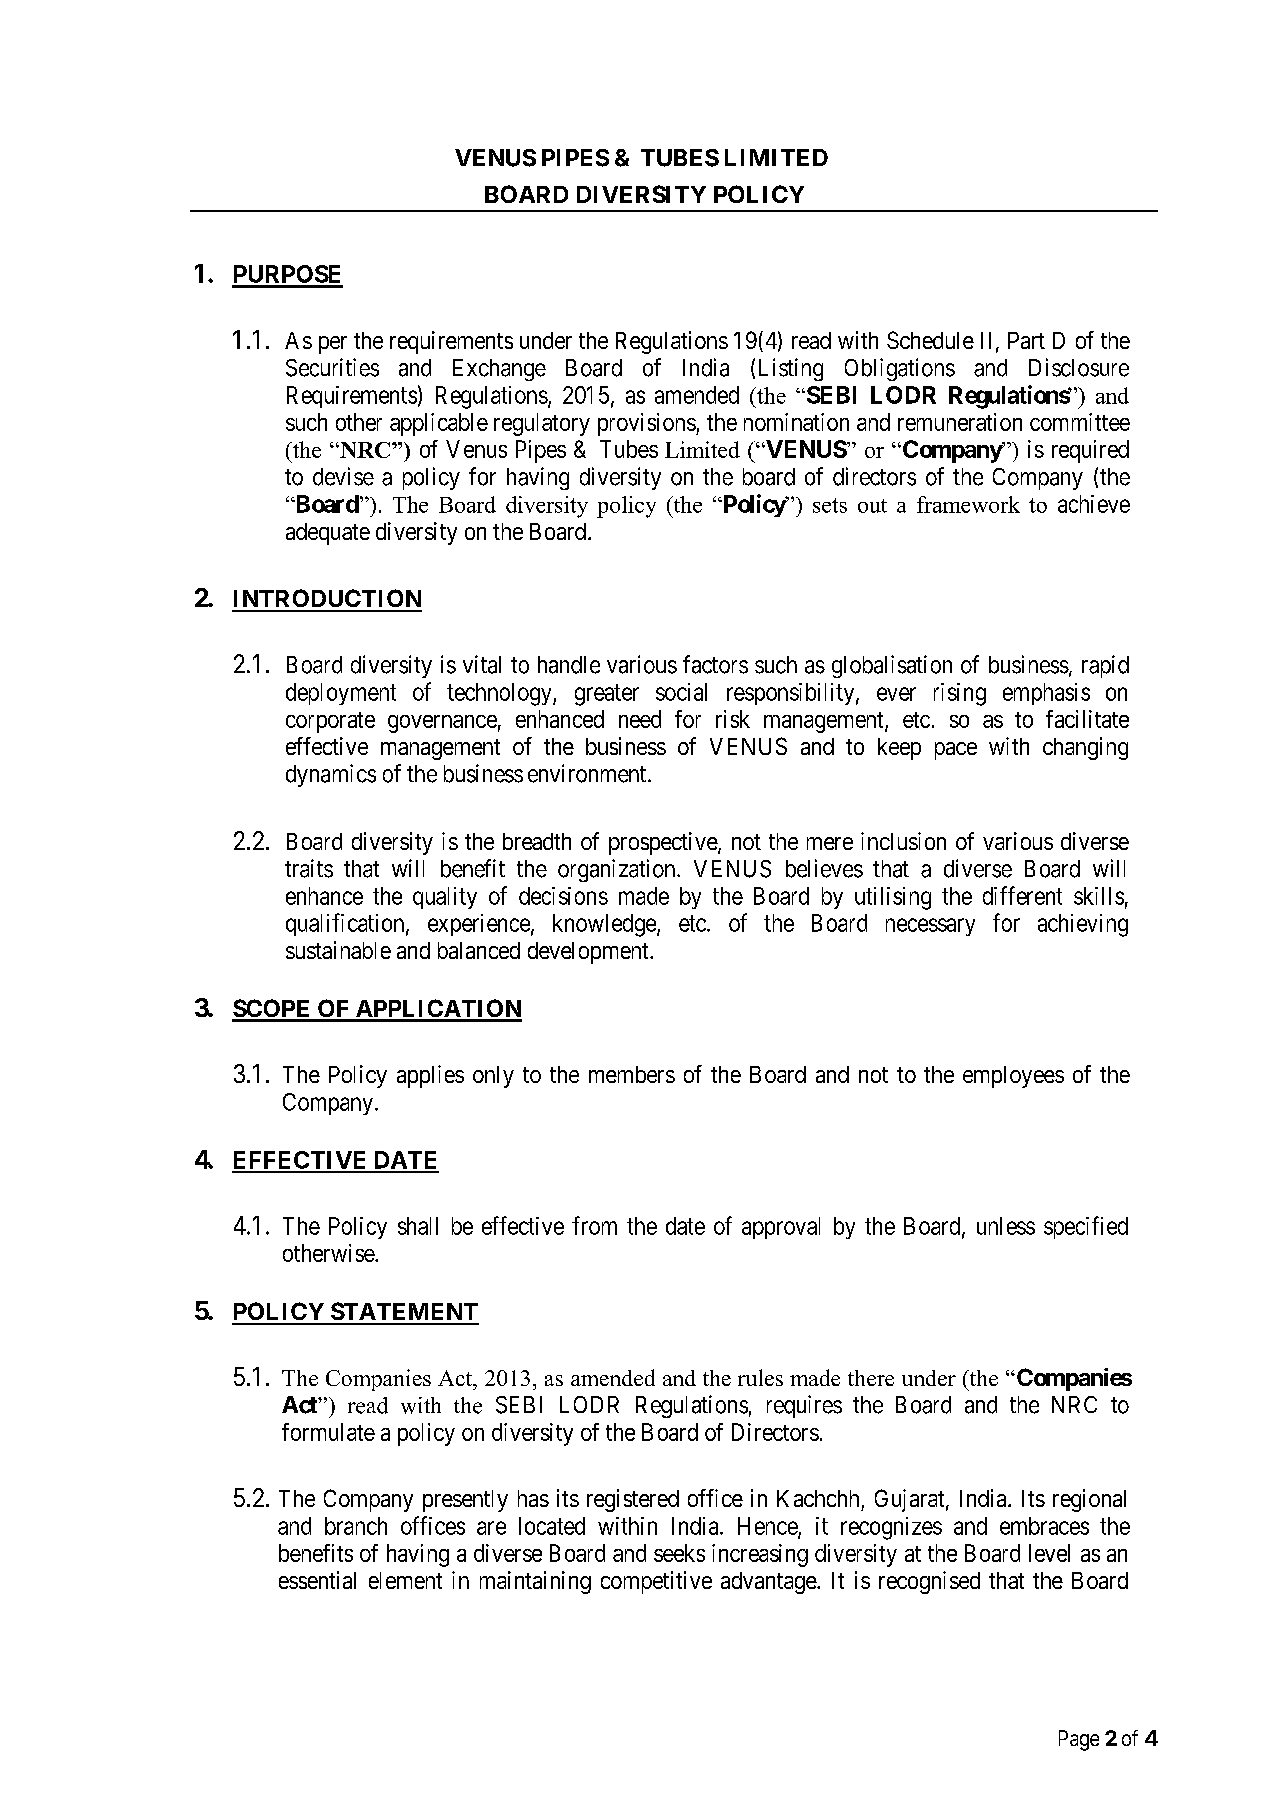 The width and height of the screenshot is (1283, 1814). Describe the element at coordinates (331, 775) in the screenshot. I see `dynamics` at that location.
